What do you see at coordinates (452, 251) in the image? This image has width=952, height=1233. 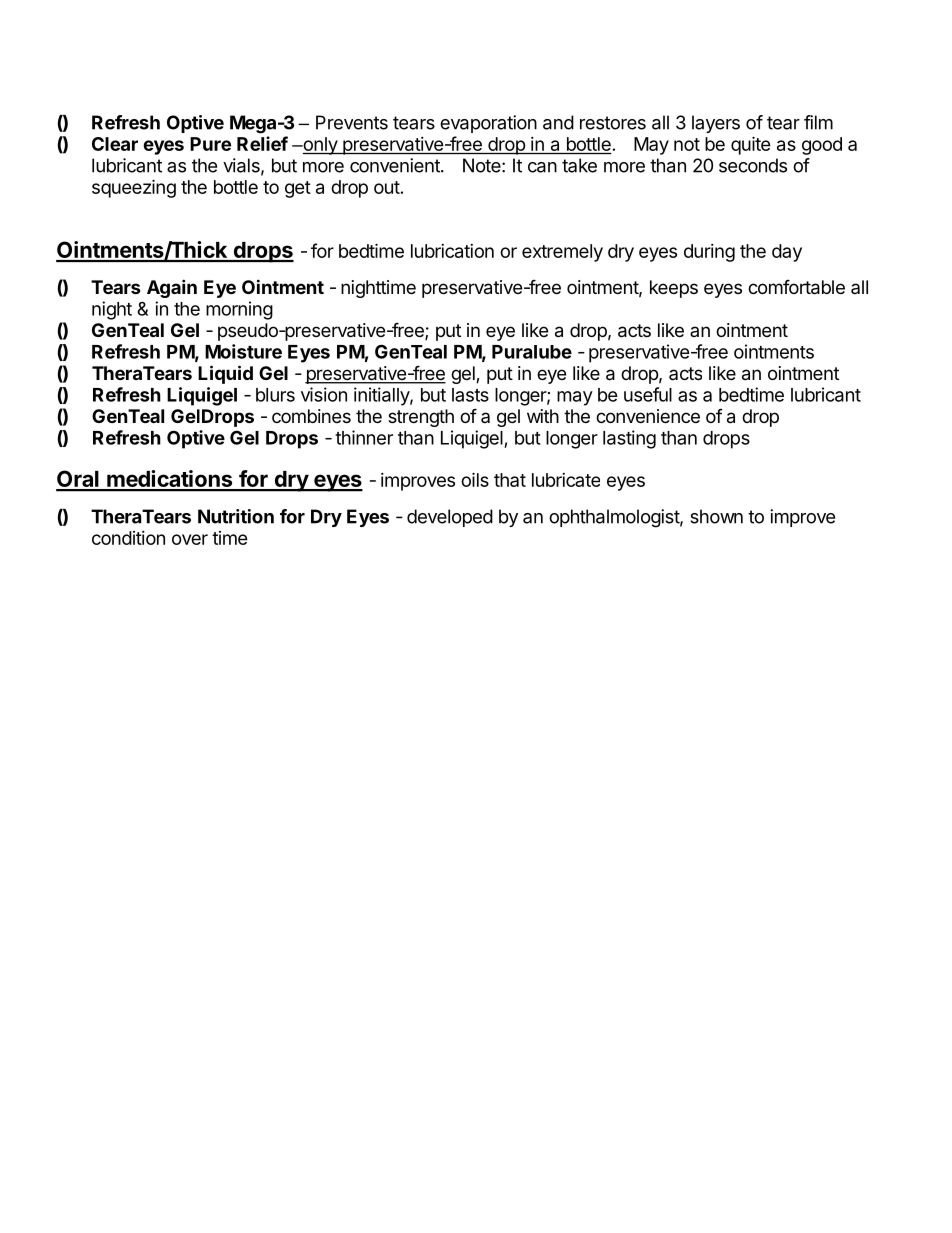 I see `lubrication` at bounding box center [452, 251].
